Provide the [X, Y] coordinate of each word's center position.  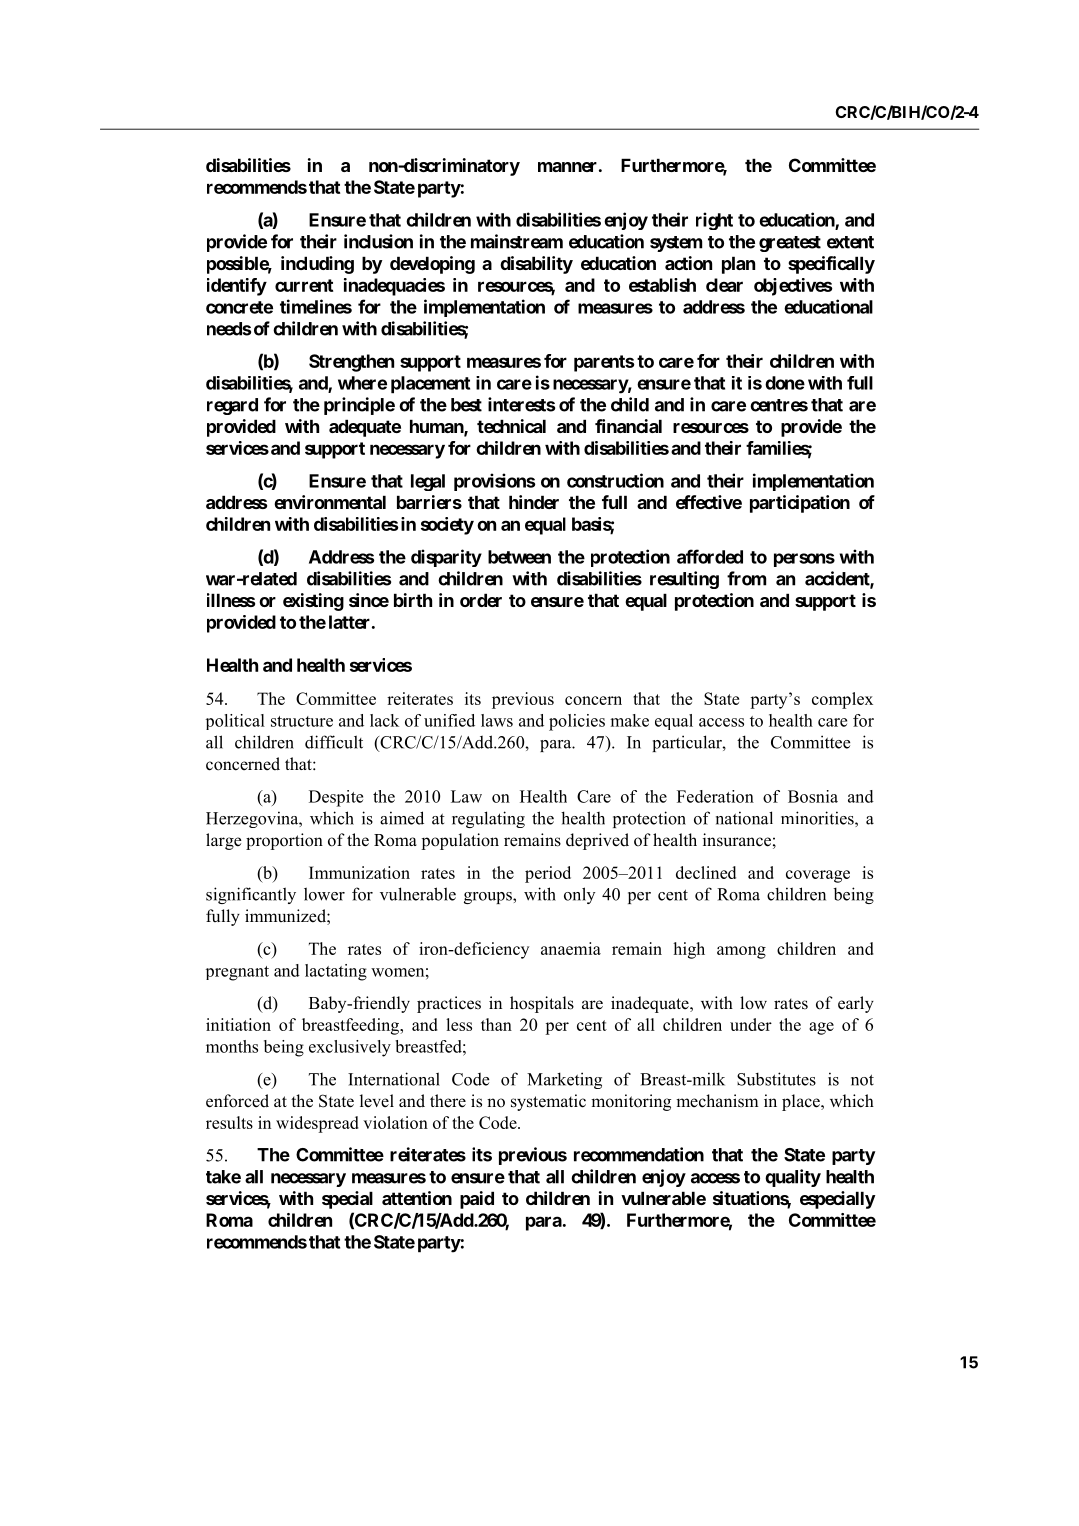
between [519, 557]
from [746, 578]
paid [477, 1200]
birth [413, 600]
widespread [317, 1124]
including [317, 265]
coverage [818, 876]
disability [536, 265]
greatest [790, 244]
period [548, 874]
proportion [284, 841]
